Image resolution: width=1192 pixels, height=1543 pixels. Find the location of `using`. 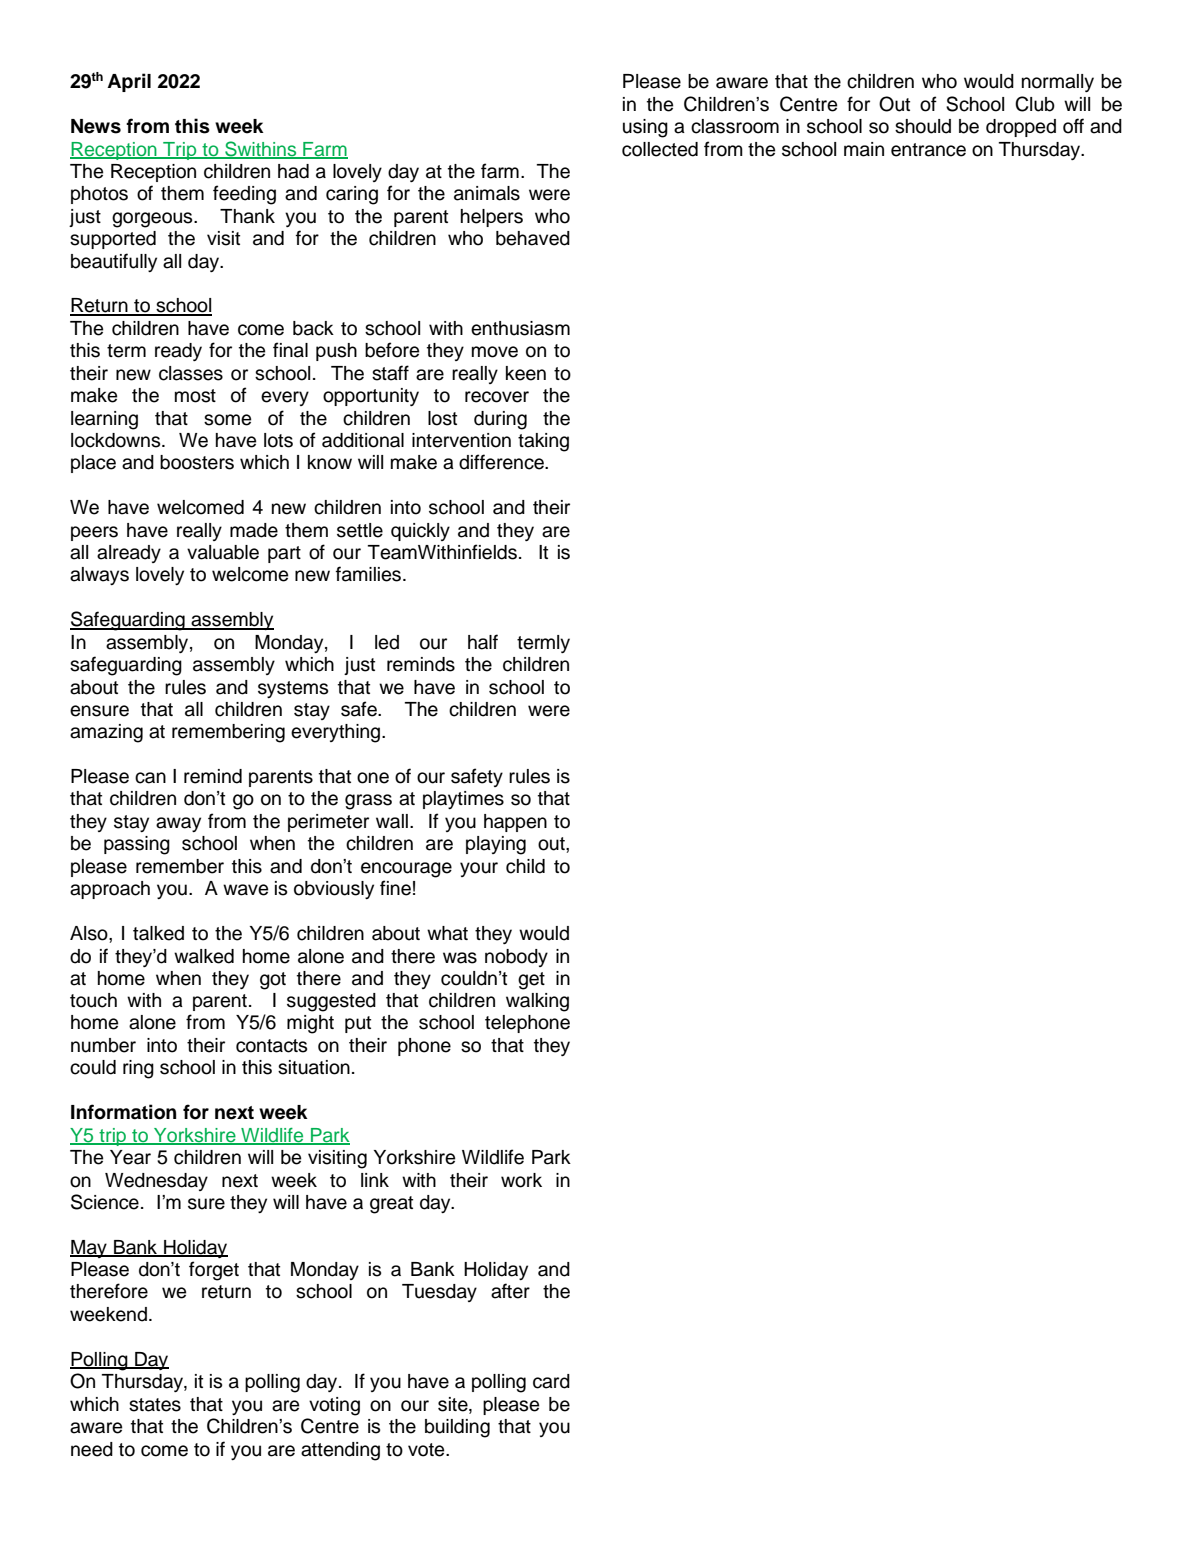

using is located at coordinates (645, 128).
